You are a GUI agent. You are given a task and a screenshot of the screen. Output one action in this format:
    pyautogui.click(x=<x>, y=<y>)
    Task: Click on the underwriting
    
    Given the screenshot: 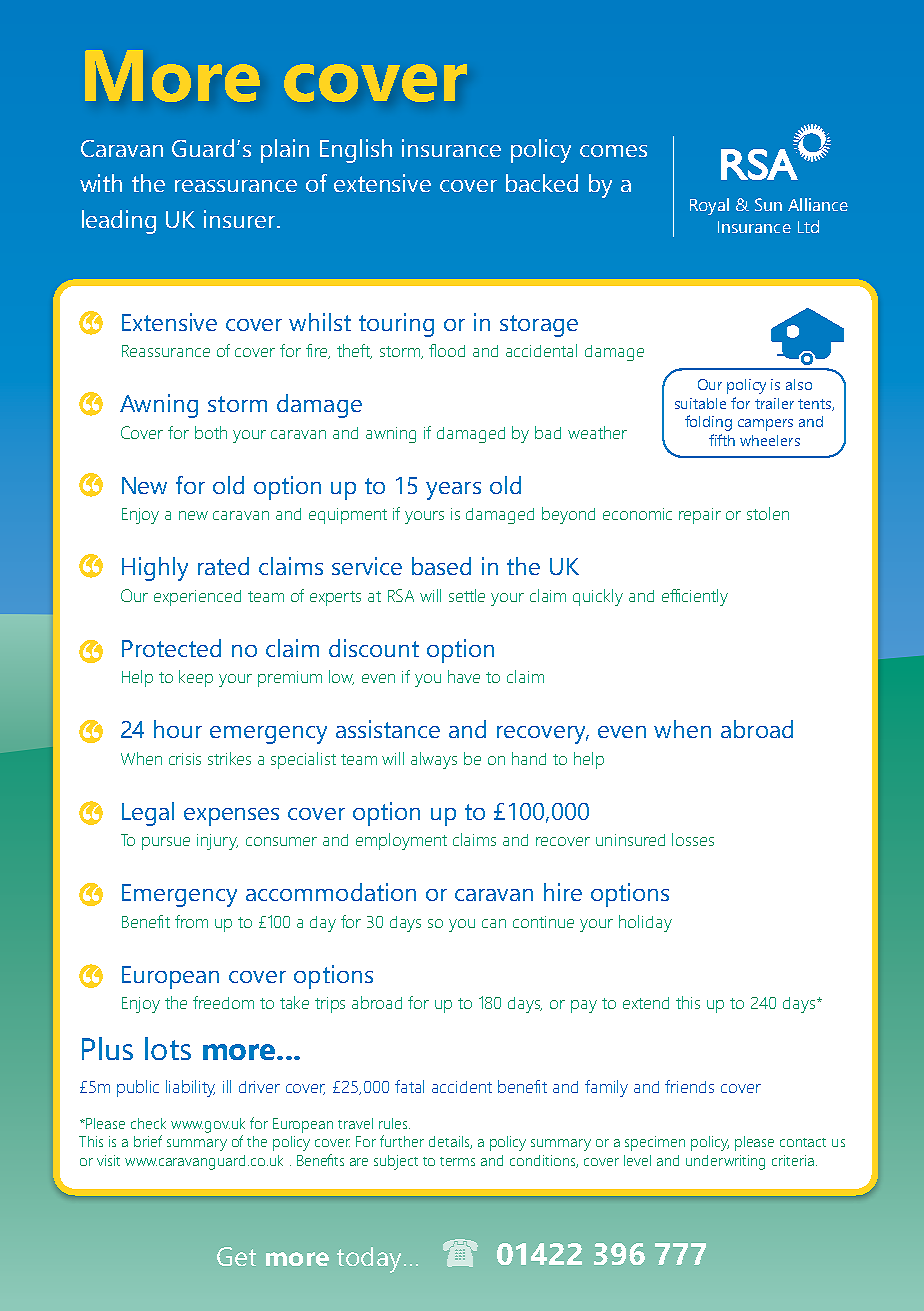 What is the action you would take?
    pyautogui.click(x=725, y=1162)
